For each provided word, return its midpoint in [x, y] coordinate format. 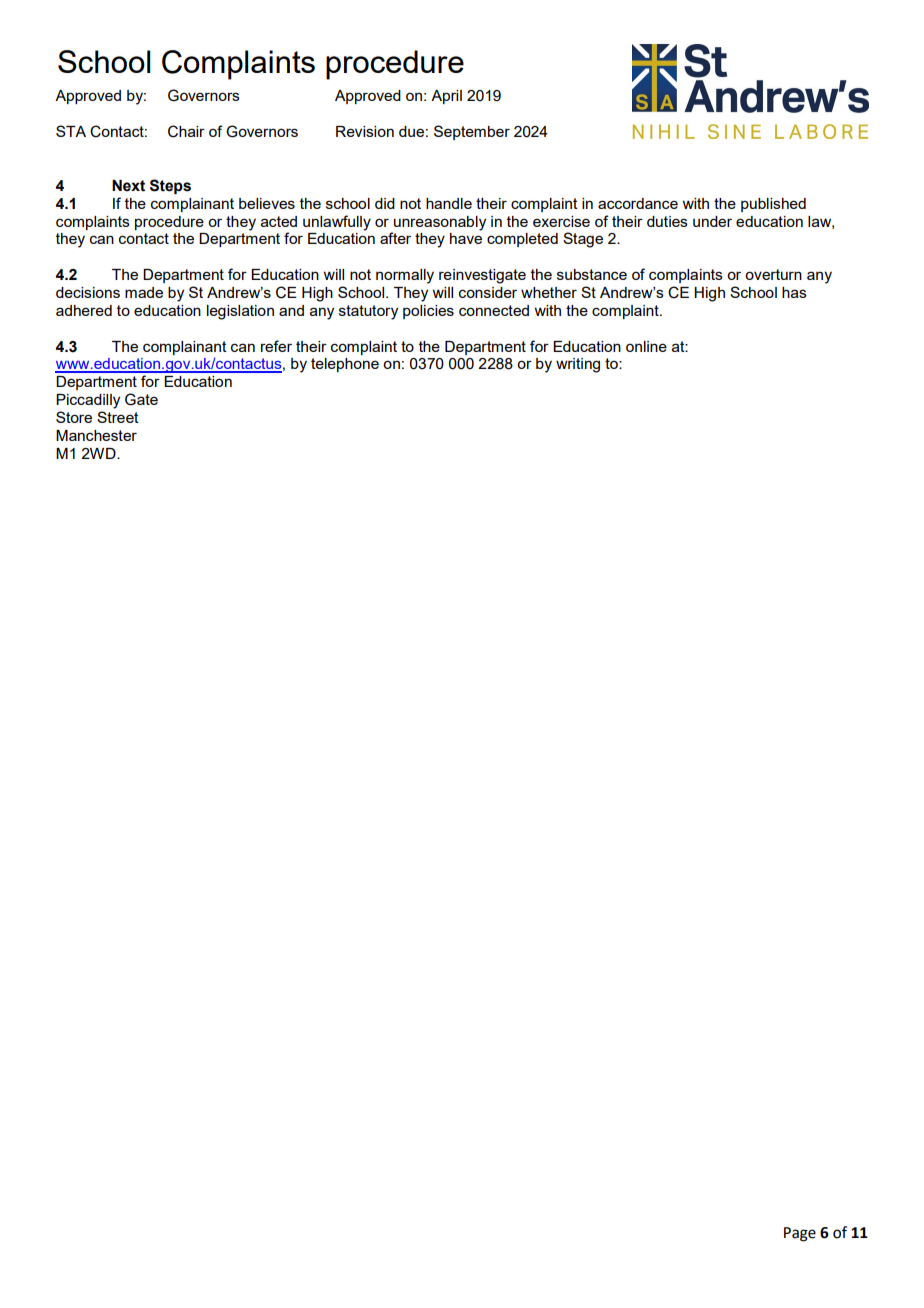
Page [800, 1234]
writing [578, 365]
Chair [186, 131]
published [773, 205]
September [472, 132]
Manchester [96, 435]
